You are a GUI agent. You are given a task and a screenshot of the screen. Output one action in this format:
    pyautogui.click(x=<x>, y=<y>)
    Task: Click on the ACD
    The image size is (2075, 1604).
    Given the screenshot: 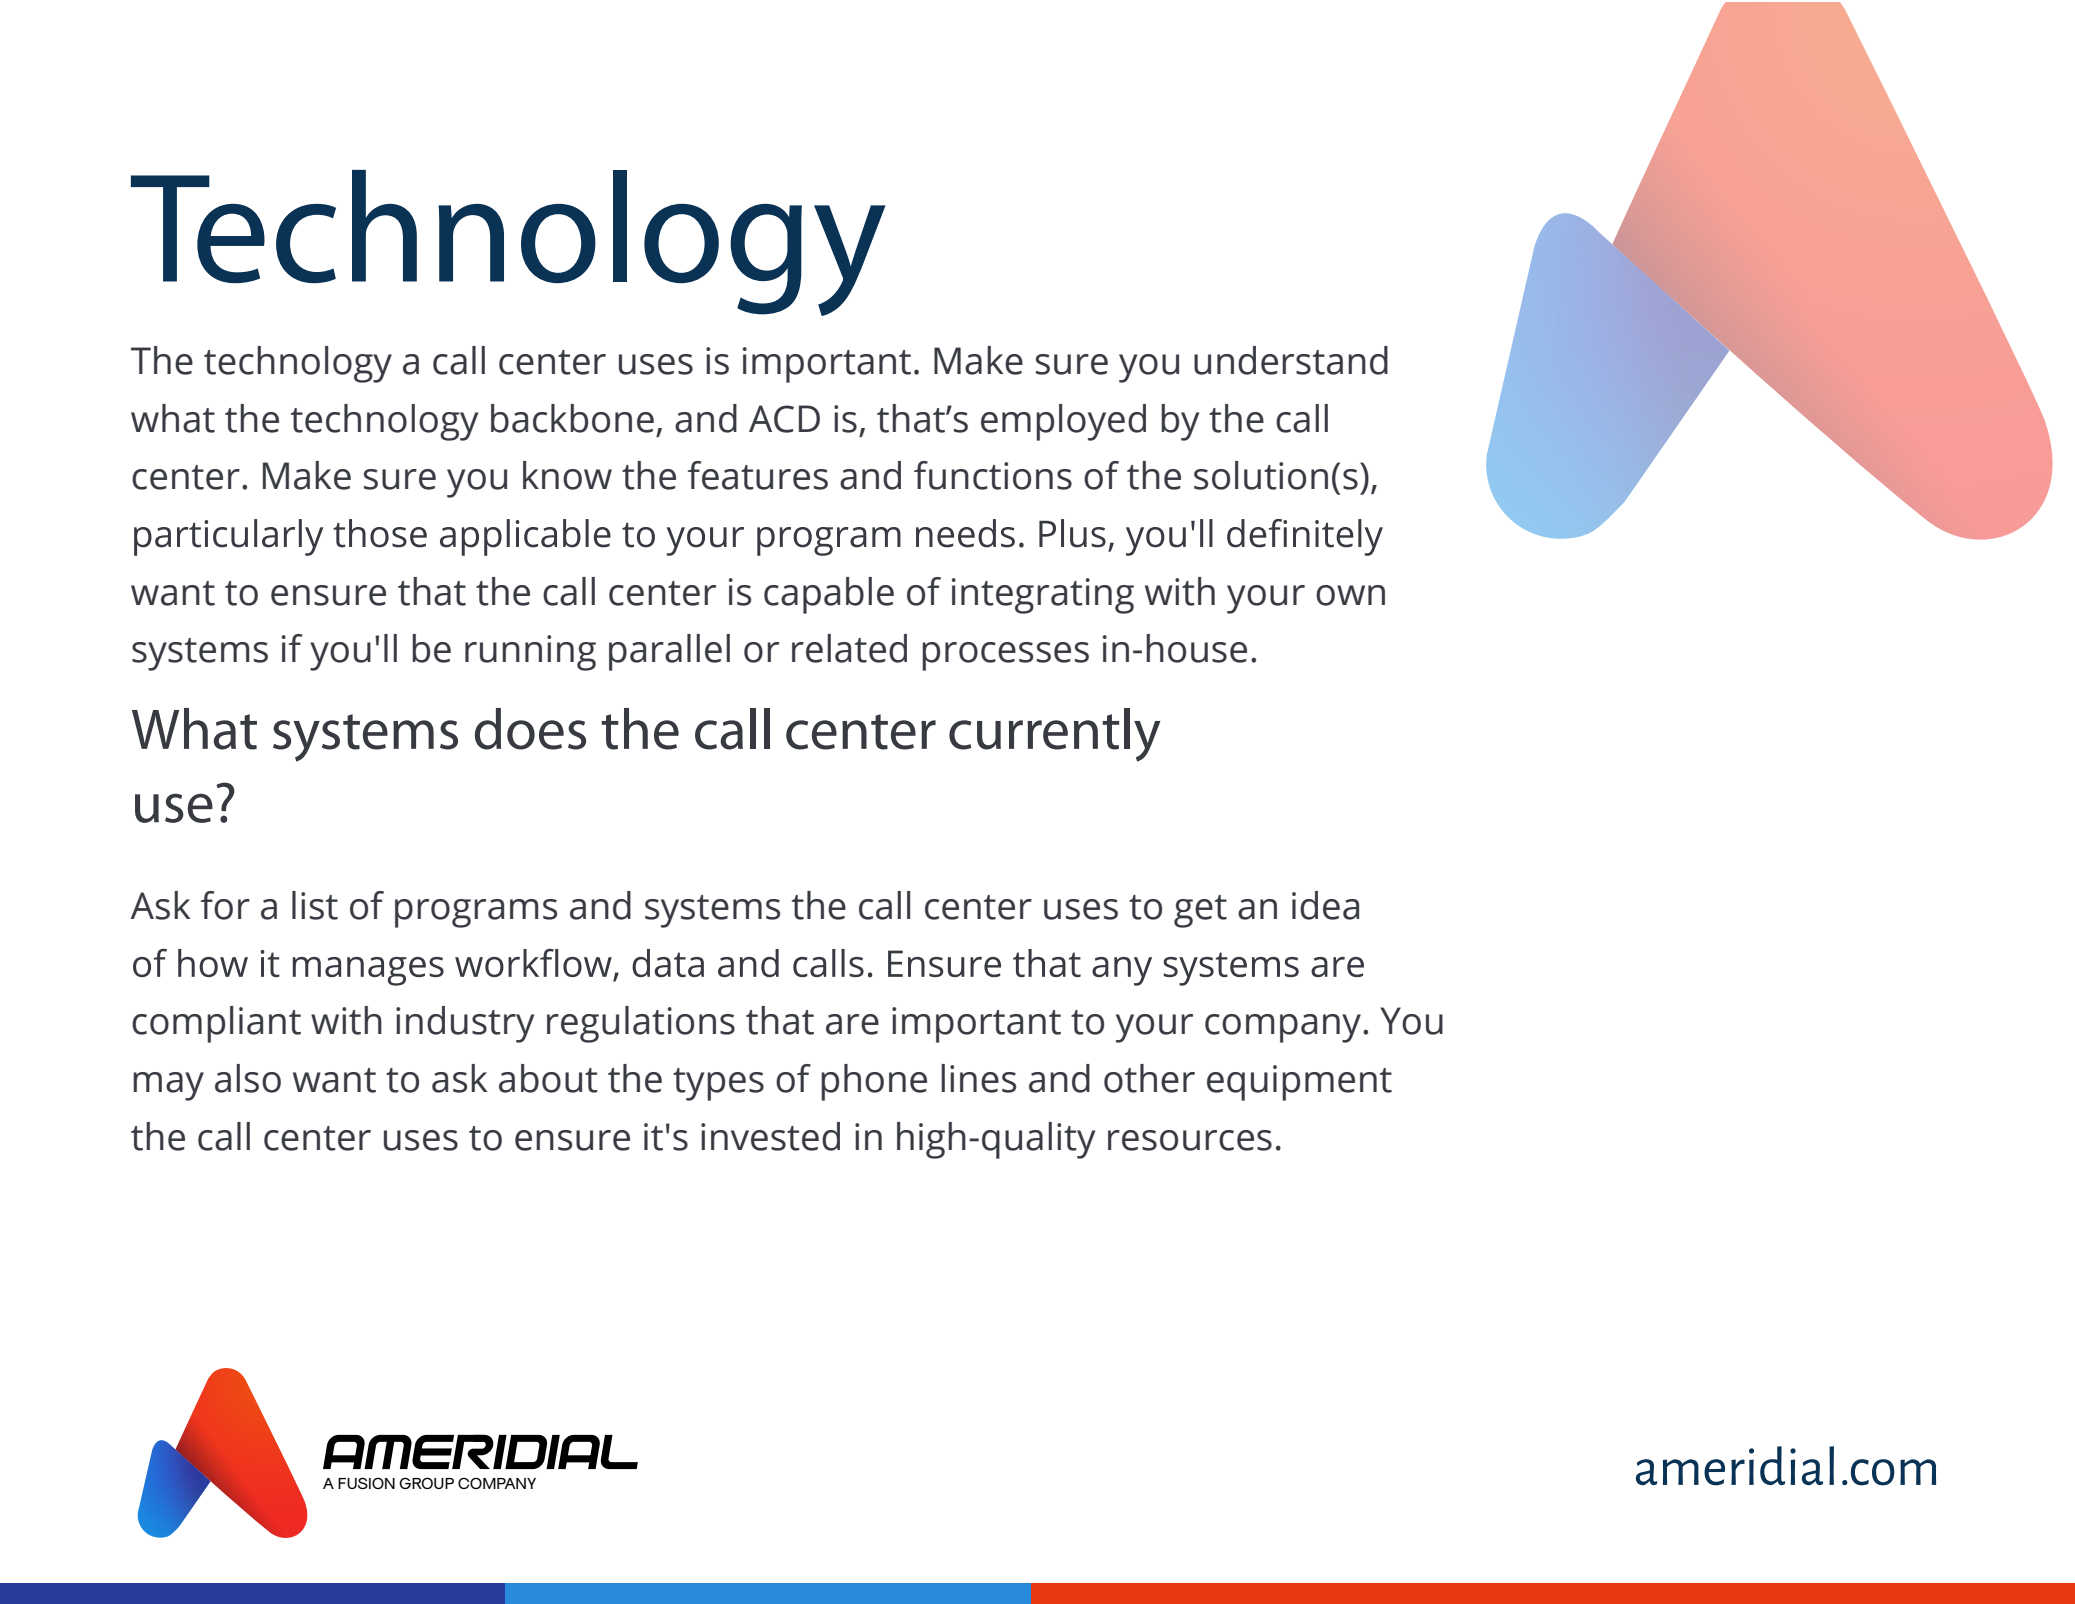 What is the action you would take?
    pyautogui.click(x=784, y=419)
